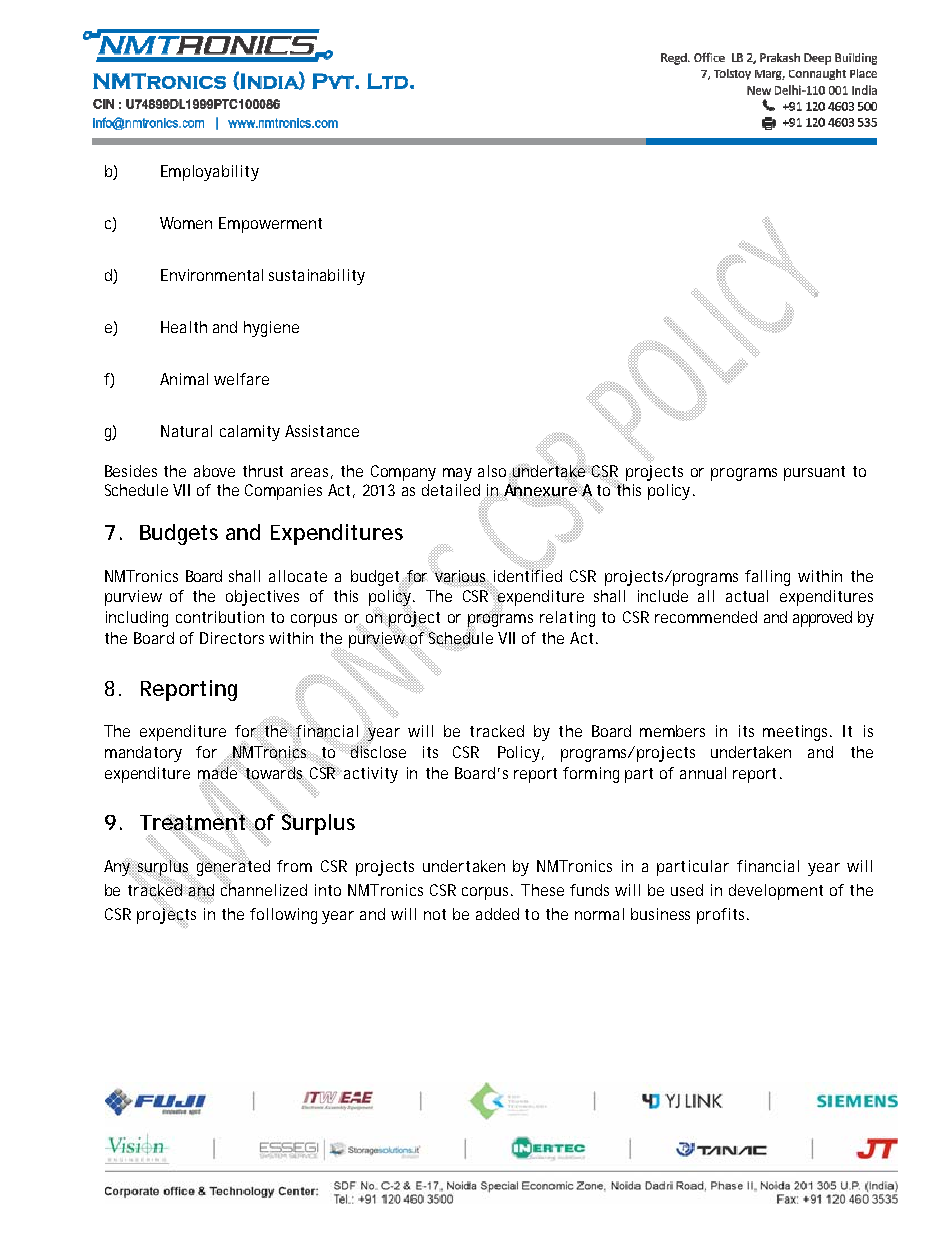 The height and width of the screenshot is (1233, 952). Describe the element at coordinates (567, 619) in the screenshot. I see `relating` at that location.
